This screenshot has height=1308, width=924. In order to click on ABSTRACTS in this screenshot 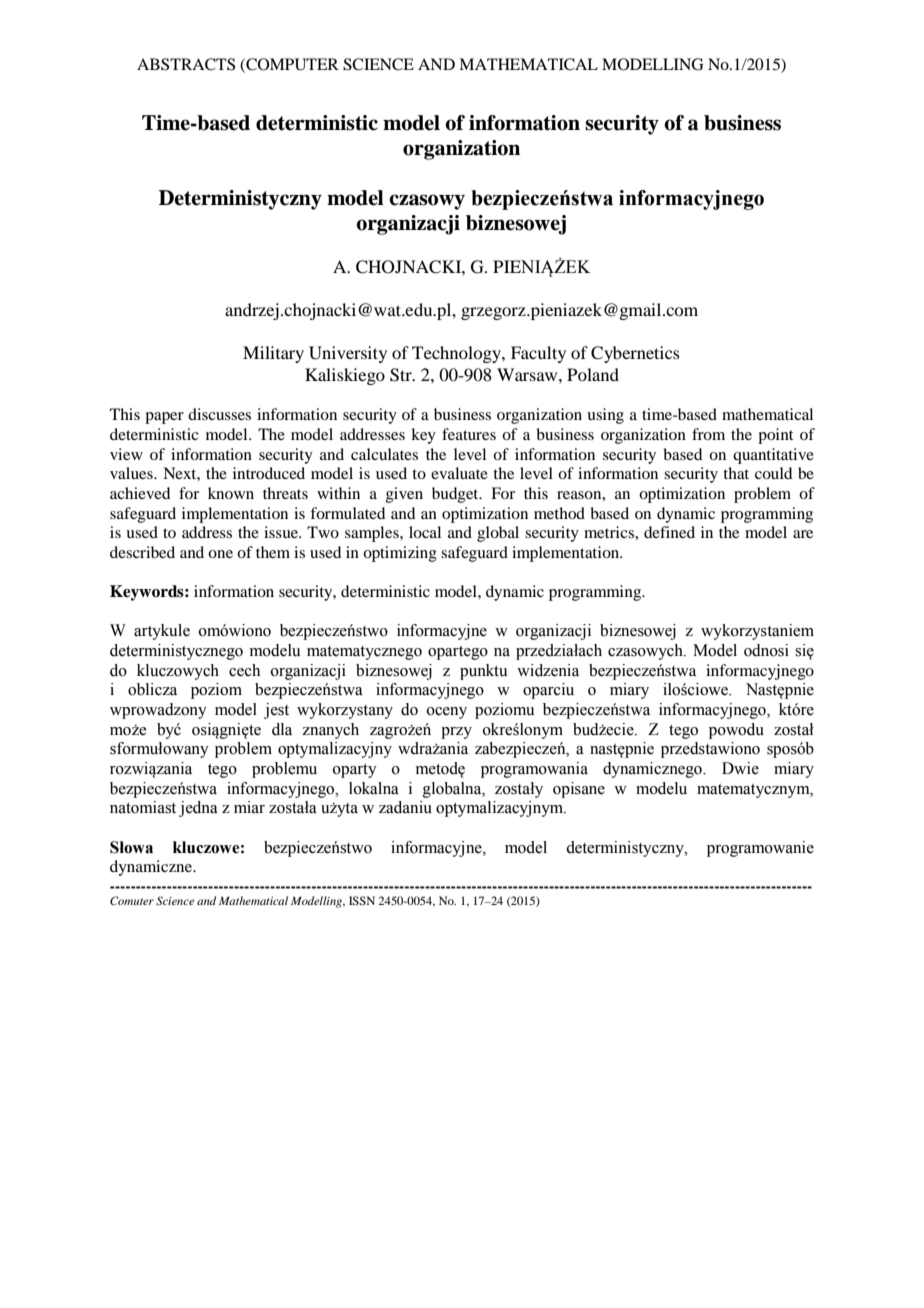, I will do `click(186, 64)`.
